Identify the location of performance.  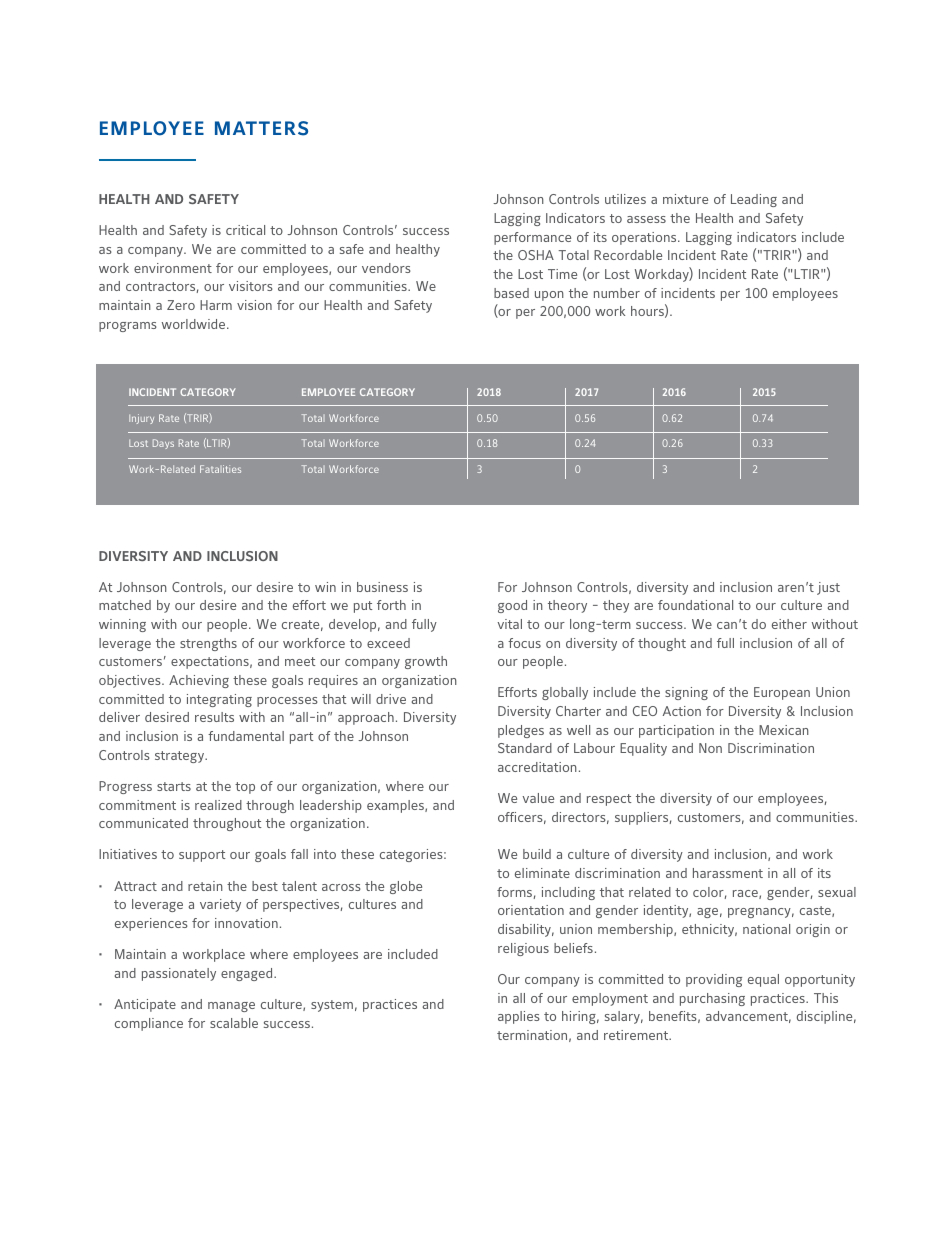
(532, 238).
